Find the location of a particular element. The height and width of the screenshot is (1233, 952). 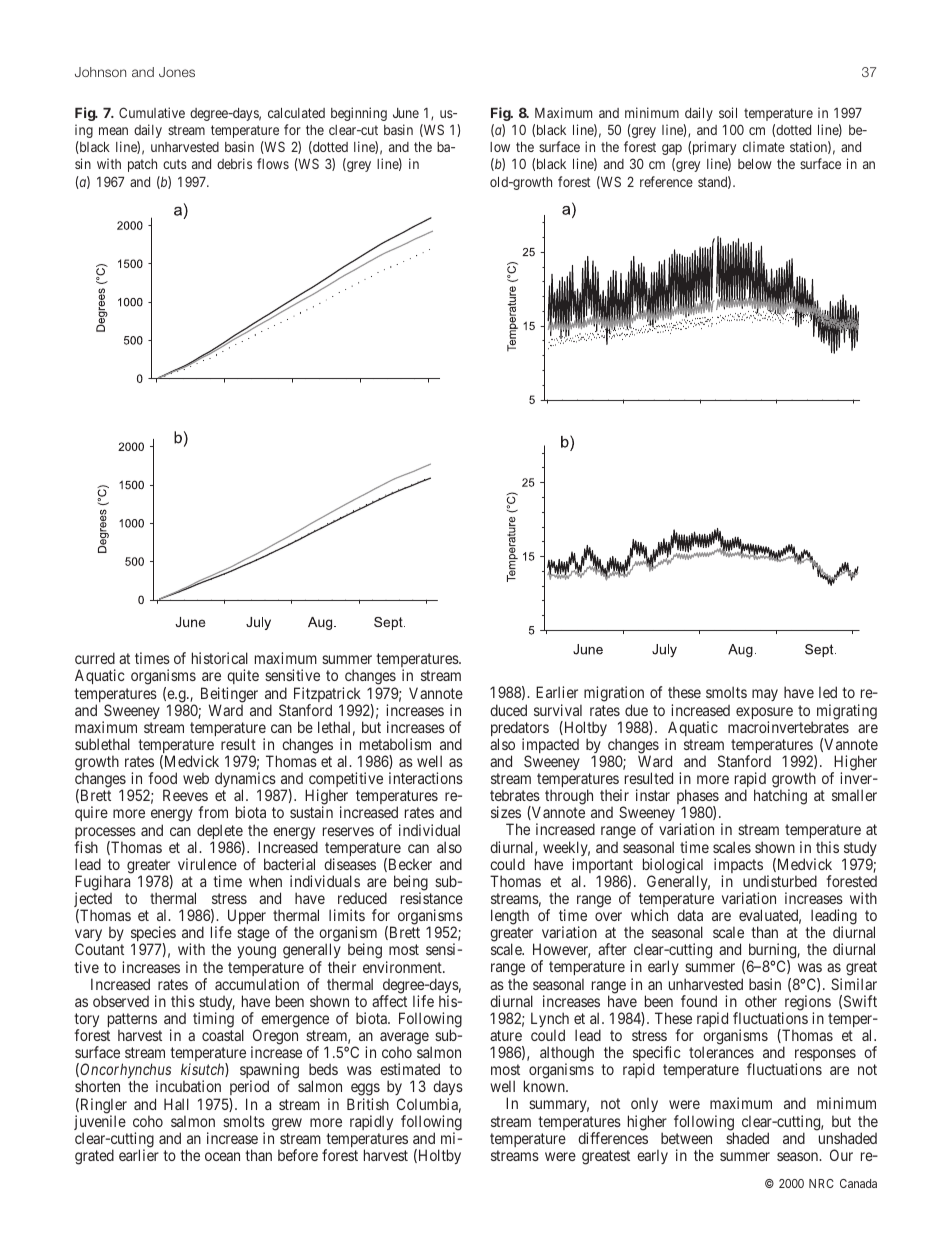

exposure is located at coordinates (764, 714).
